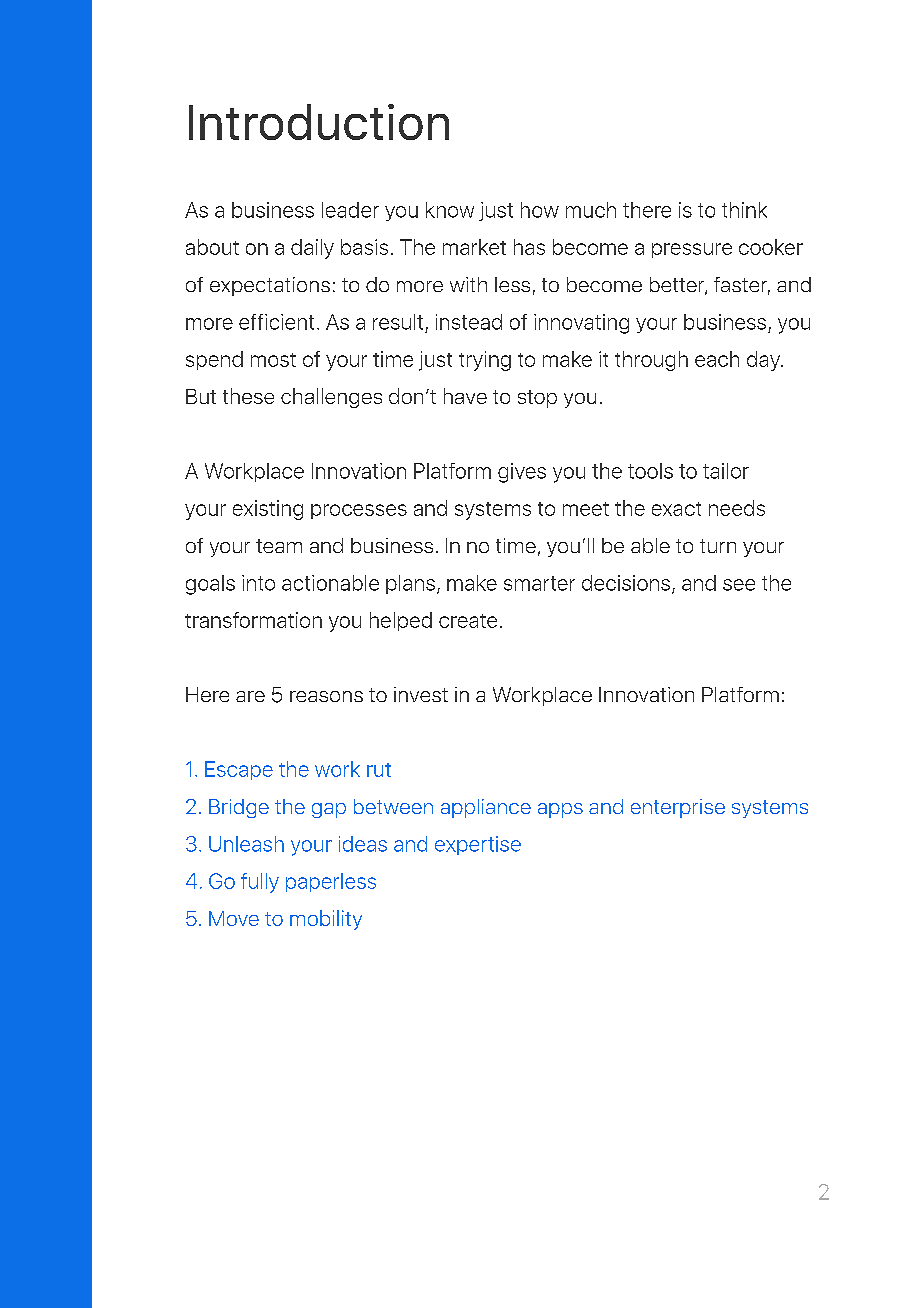 The width and height of the document is (924, 1308). What do you see at coordinates (678, 808) in the document?
I see `enterprise` at bounding box center [678, 808].
